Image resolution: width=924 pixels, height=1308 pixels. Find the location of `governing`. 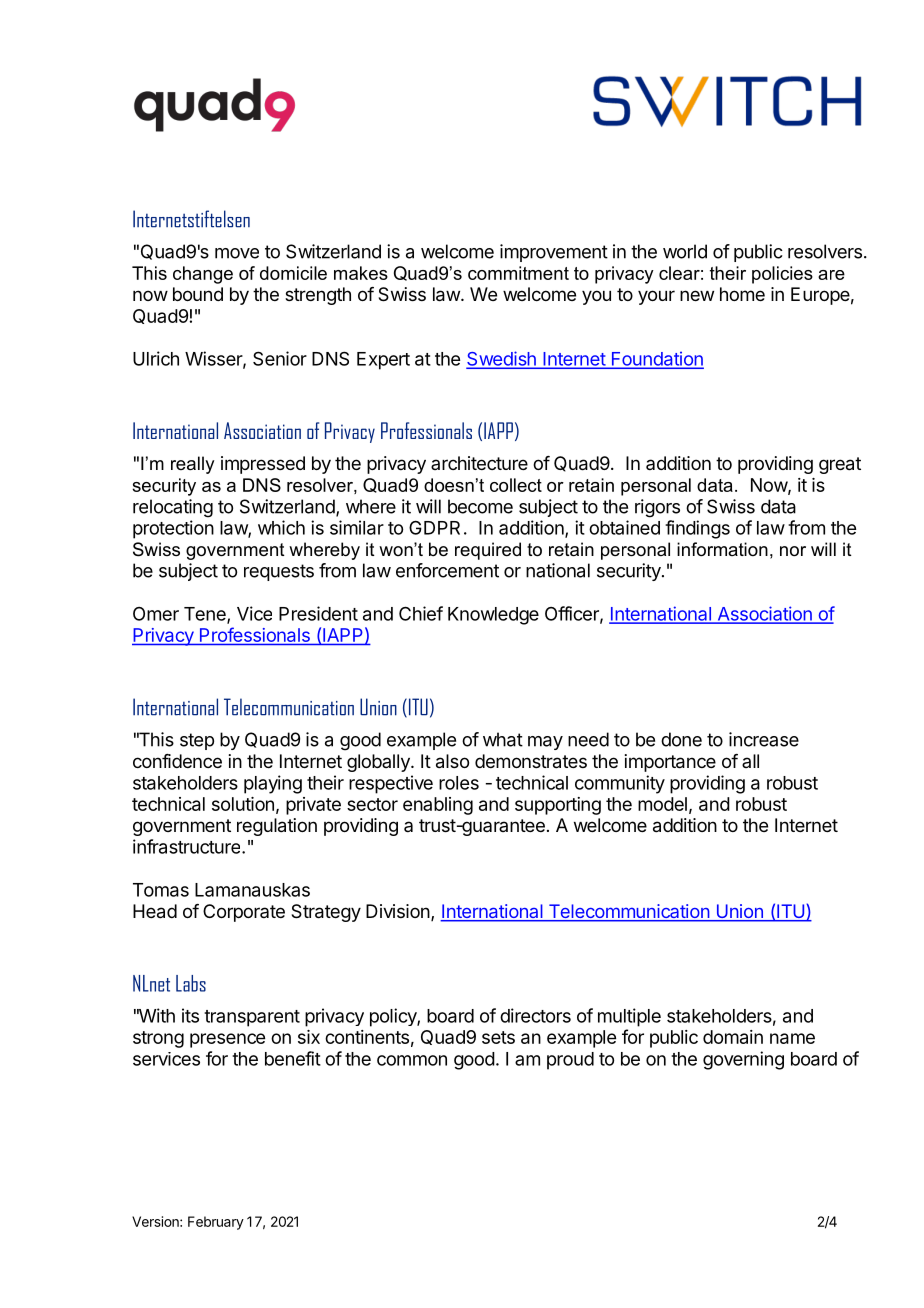

governing is located at coordinates (743, 1060).
